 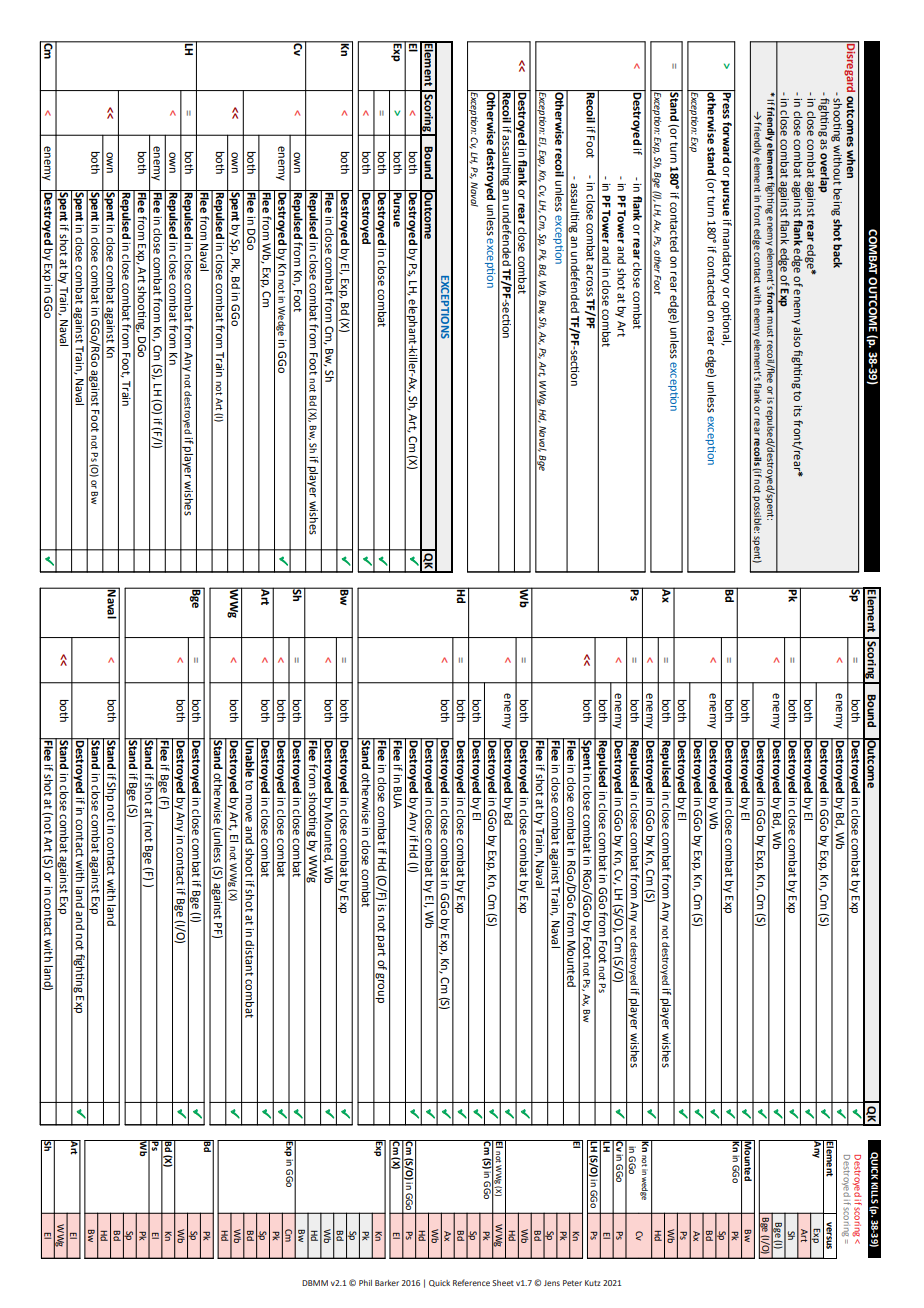 I want to click on Sheet, so click(x=503, y=1283).
